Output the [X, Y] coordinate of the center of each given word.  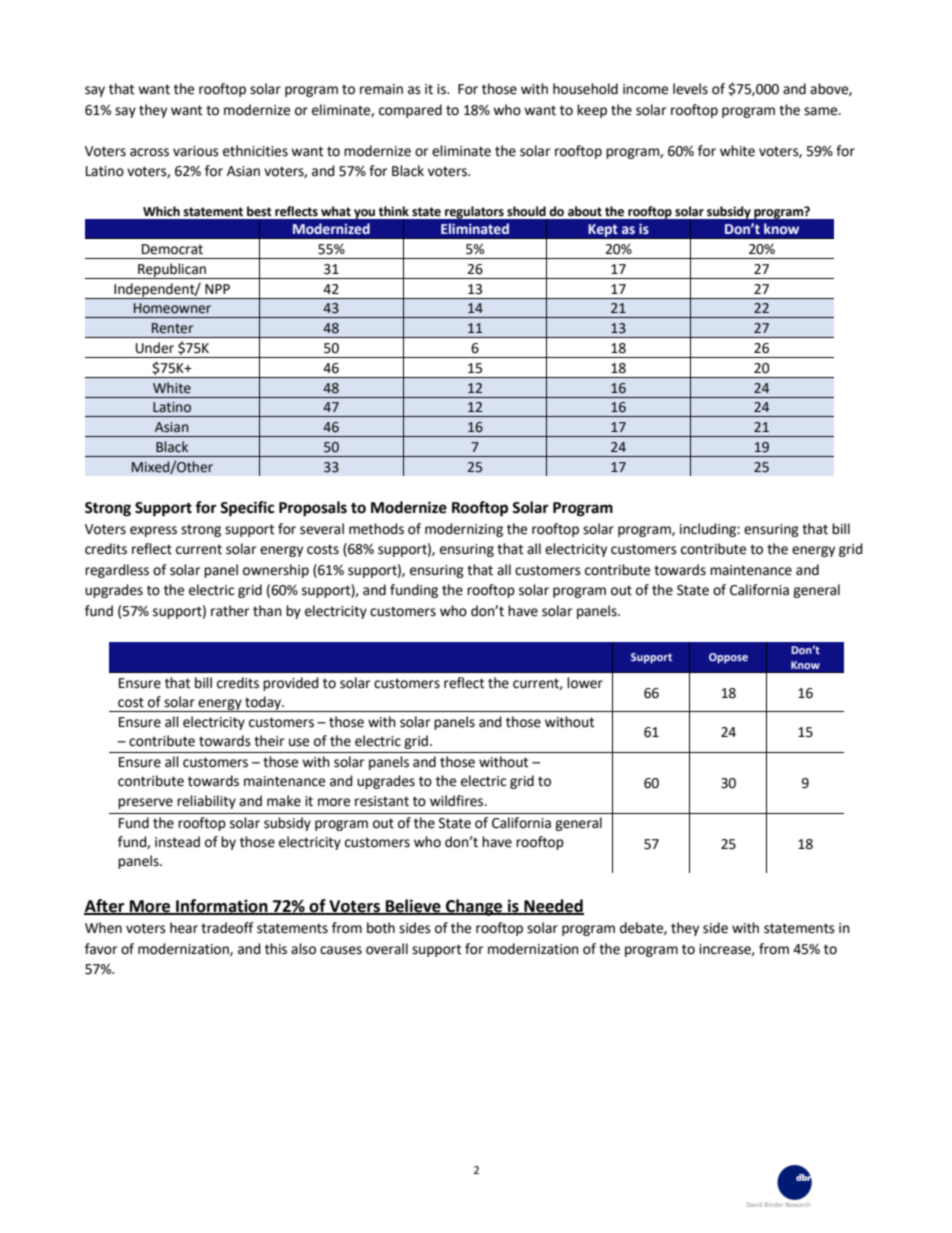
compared [410, 111]
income [645, 89]
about [585, 211]
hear [184, 928]
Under [155, 348]
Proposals [313, 509]
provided [291, 684]
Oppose [728, 658]
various [196, 151]
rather [230, 611]
